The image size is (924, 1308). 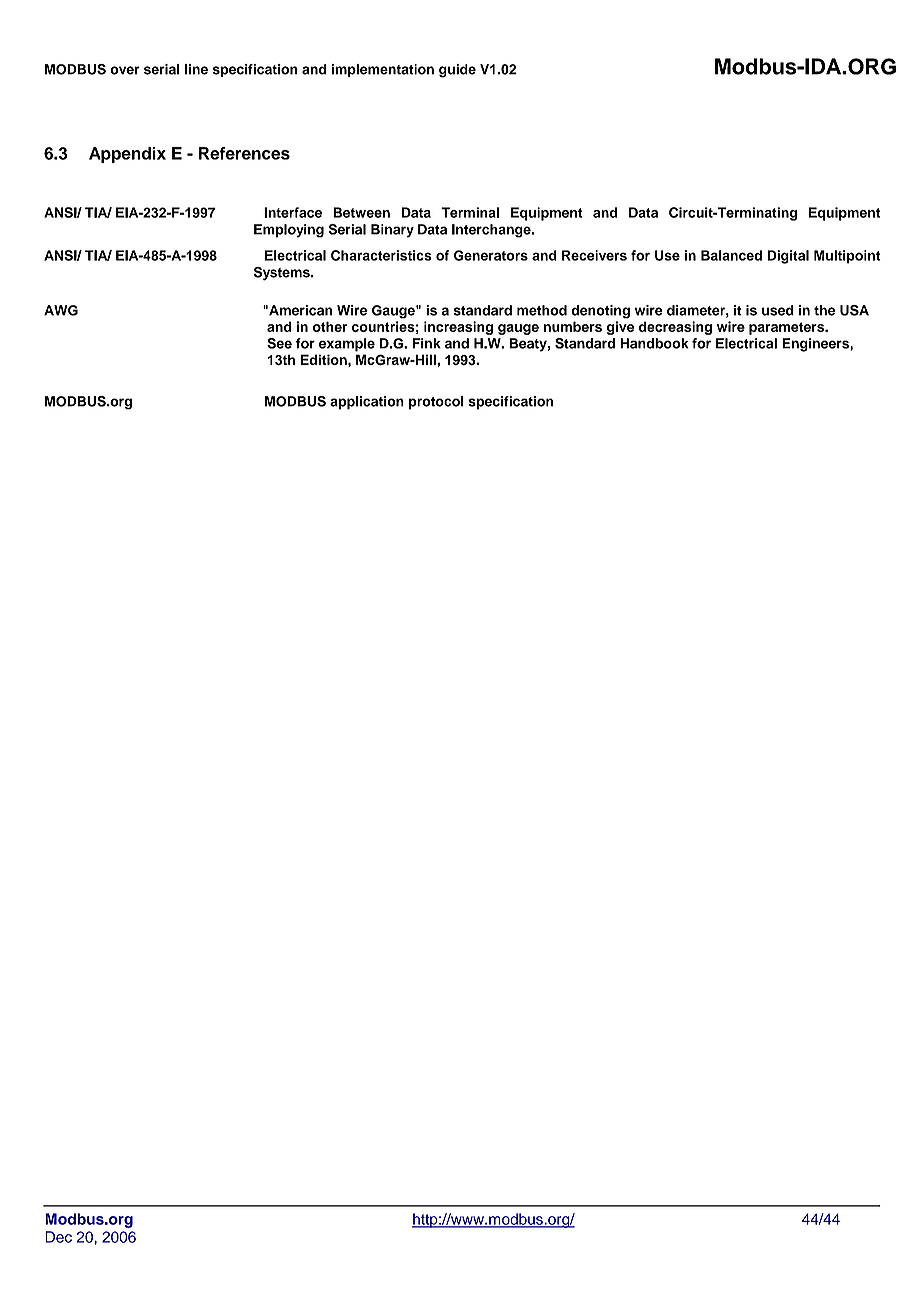 What do you see at coordinates (470, 212) in the image?
I see `Terminal` at bounding box center [470, 212].
